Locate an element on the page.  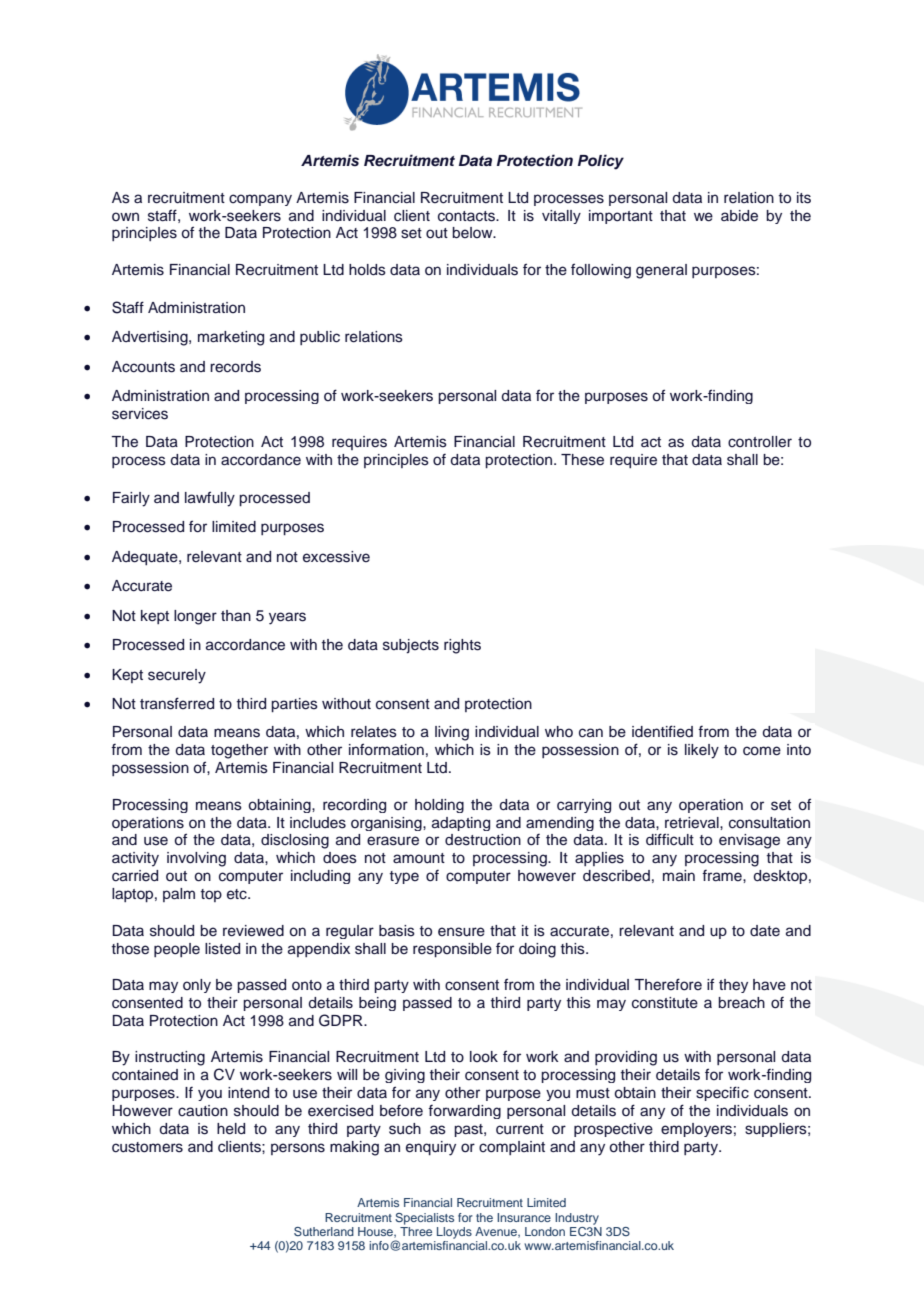
excessive is located at coordinates (336, 557).
